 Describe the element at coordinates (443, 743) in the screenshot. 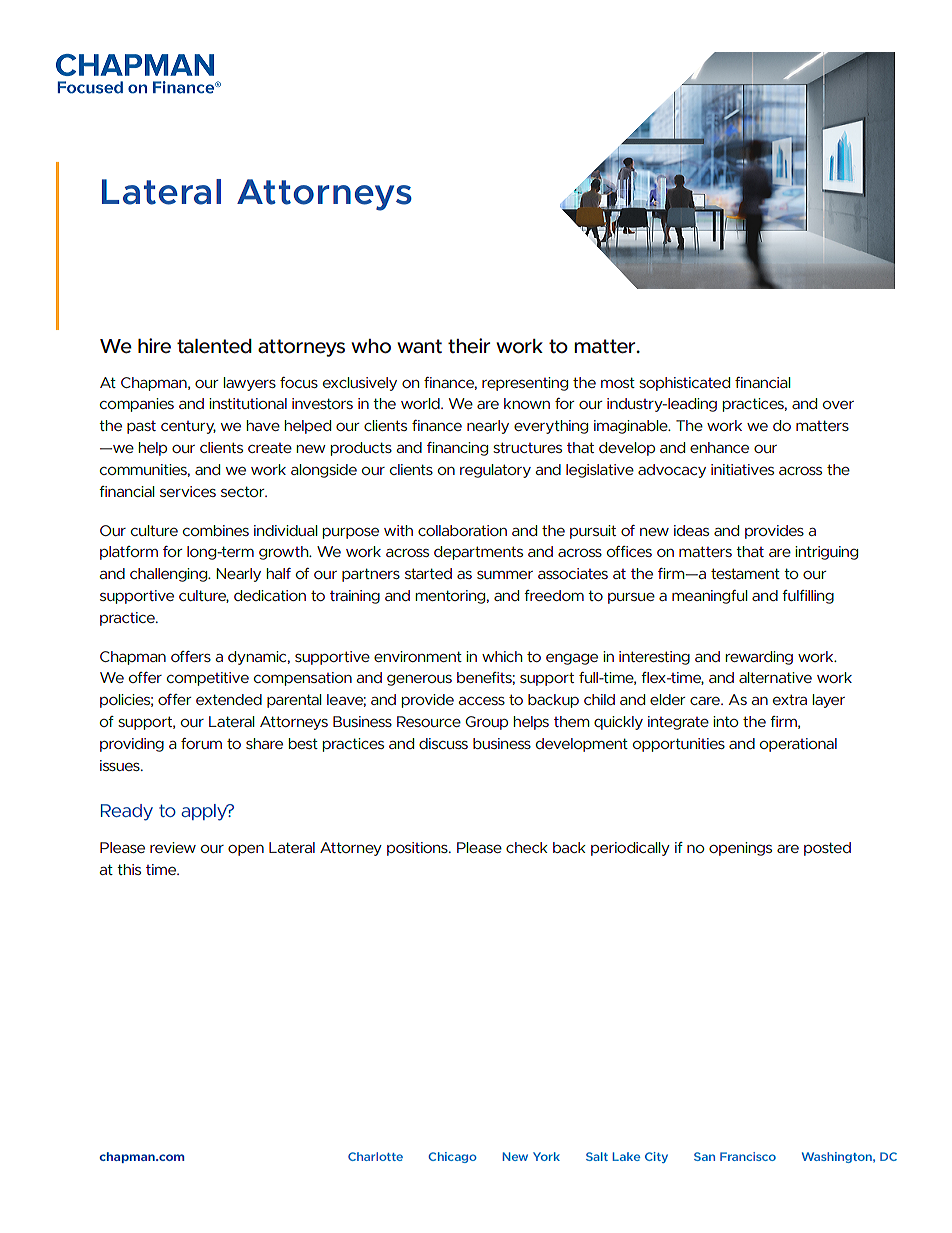

I see `discuss` at that location.
